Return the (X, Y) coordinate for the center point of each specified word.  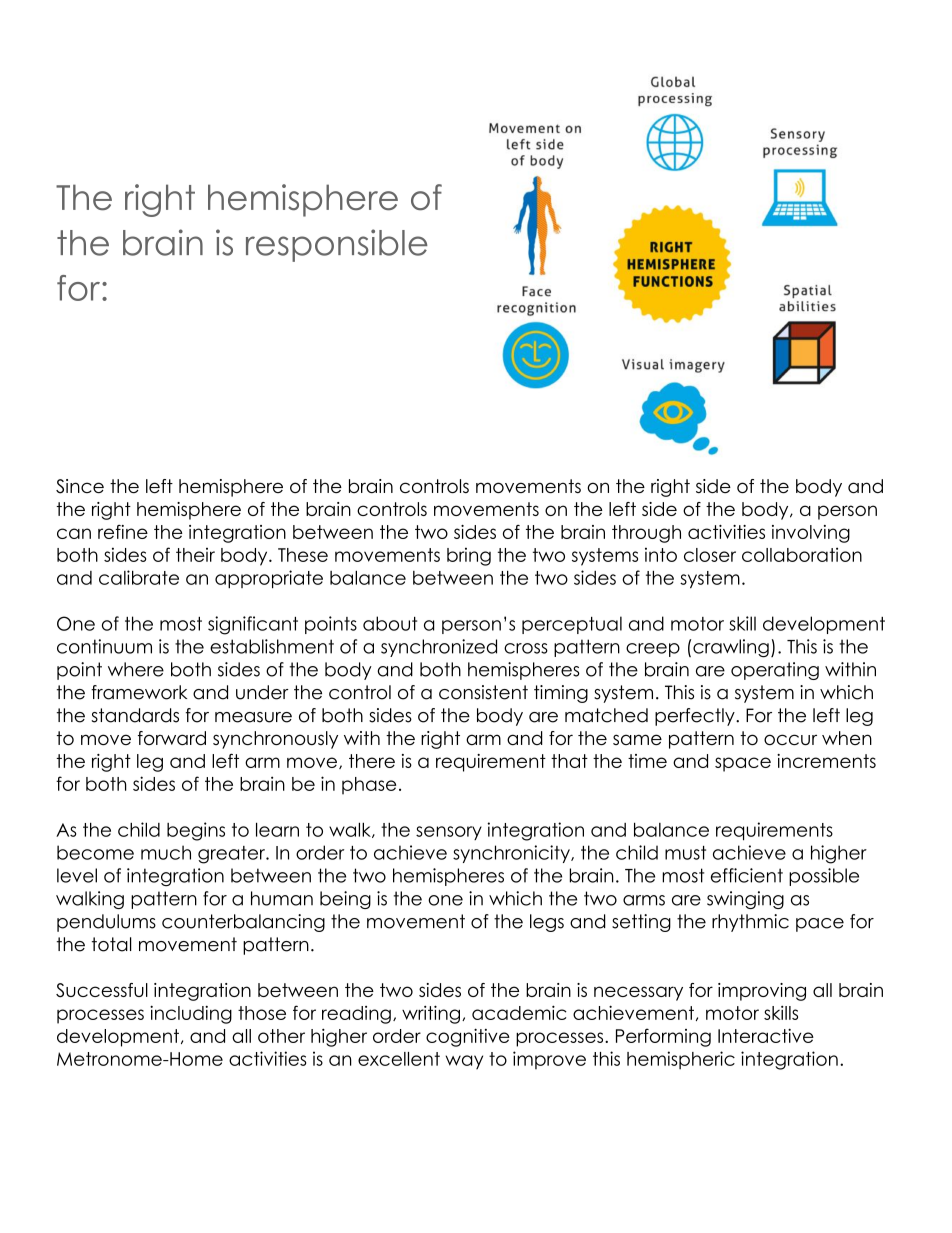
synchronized (439, 648)
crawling (731, 648)
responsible (337, 245)
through (646, 534)
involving (811, 534)
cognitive (468, 1037)
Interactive (766, 1035)
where (136, 669)
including (191, 1014)
